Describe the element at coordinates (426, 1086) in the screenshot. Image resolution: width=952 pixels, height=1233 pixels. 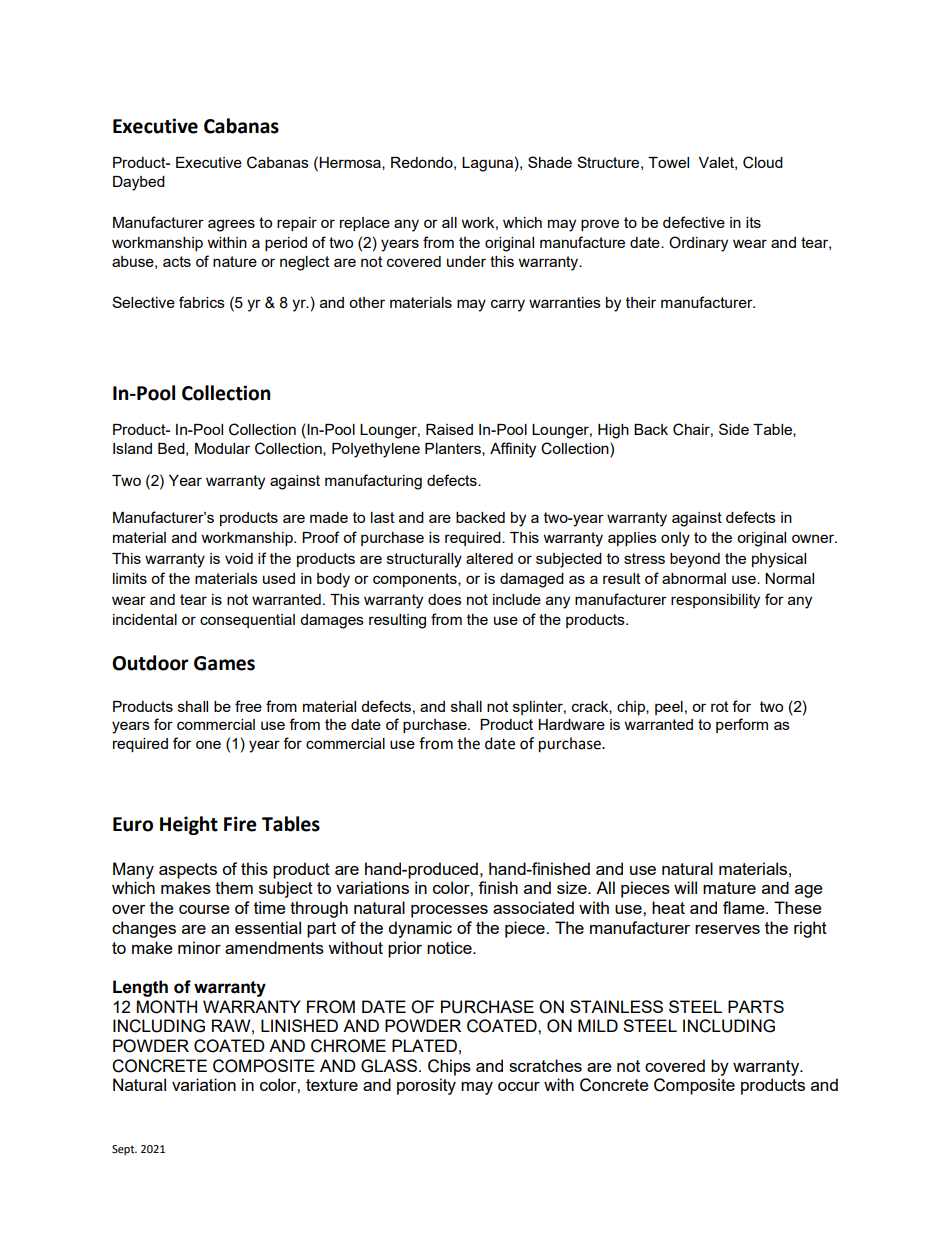
I see `porosity` at that location.
